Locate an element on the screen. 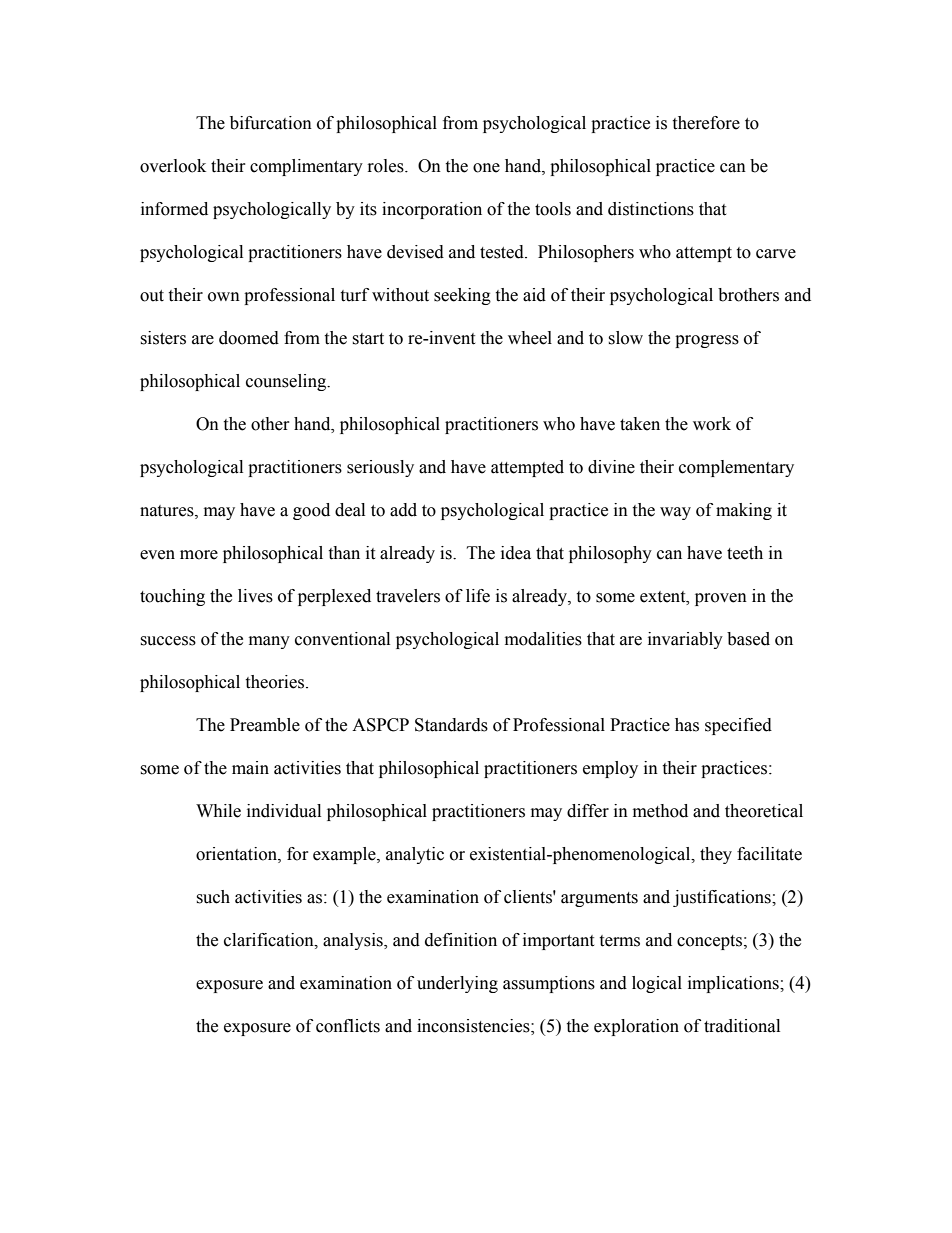 This screenshot has height=1233, width=952. Standards is located at coordinates (451, 725).
